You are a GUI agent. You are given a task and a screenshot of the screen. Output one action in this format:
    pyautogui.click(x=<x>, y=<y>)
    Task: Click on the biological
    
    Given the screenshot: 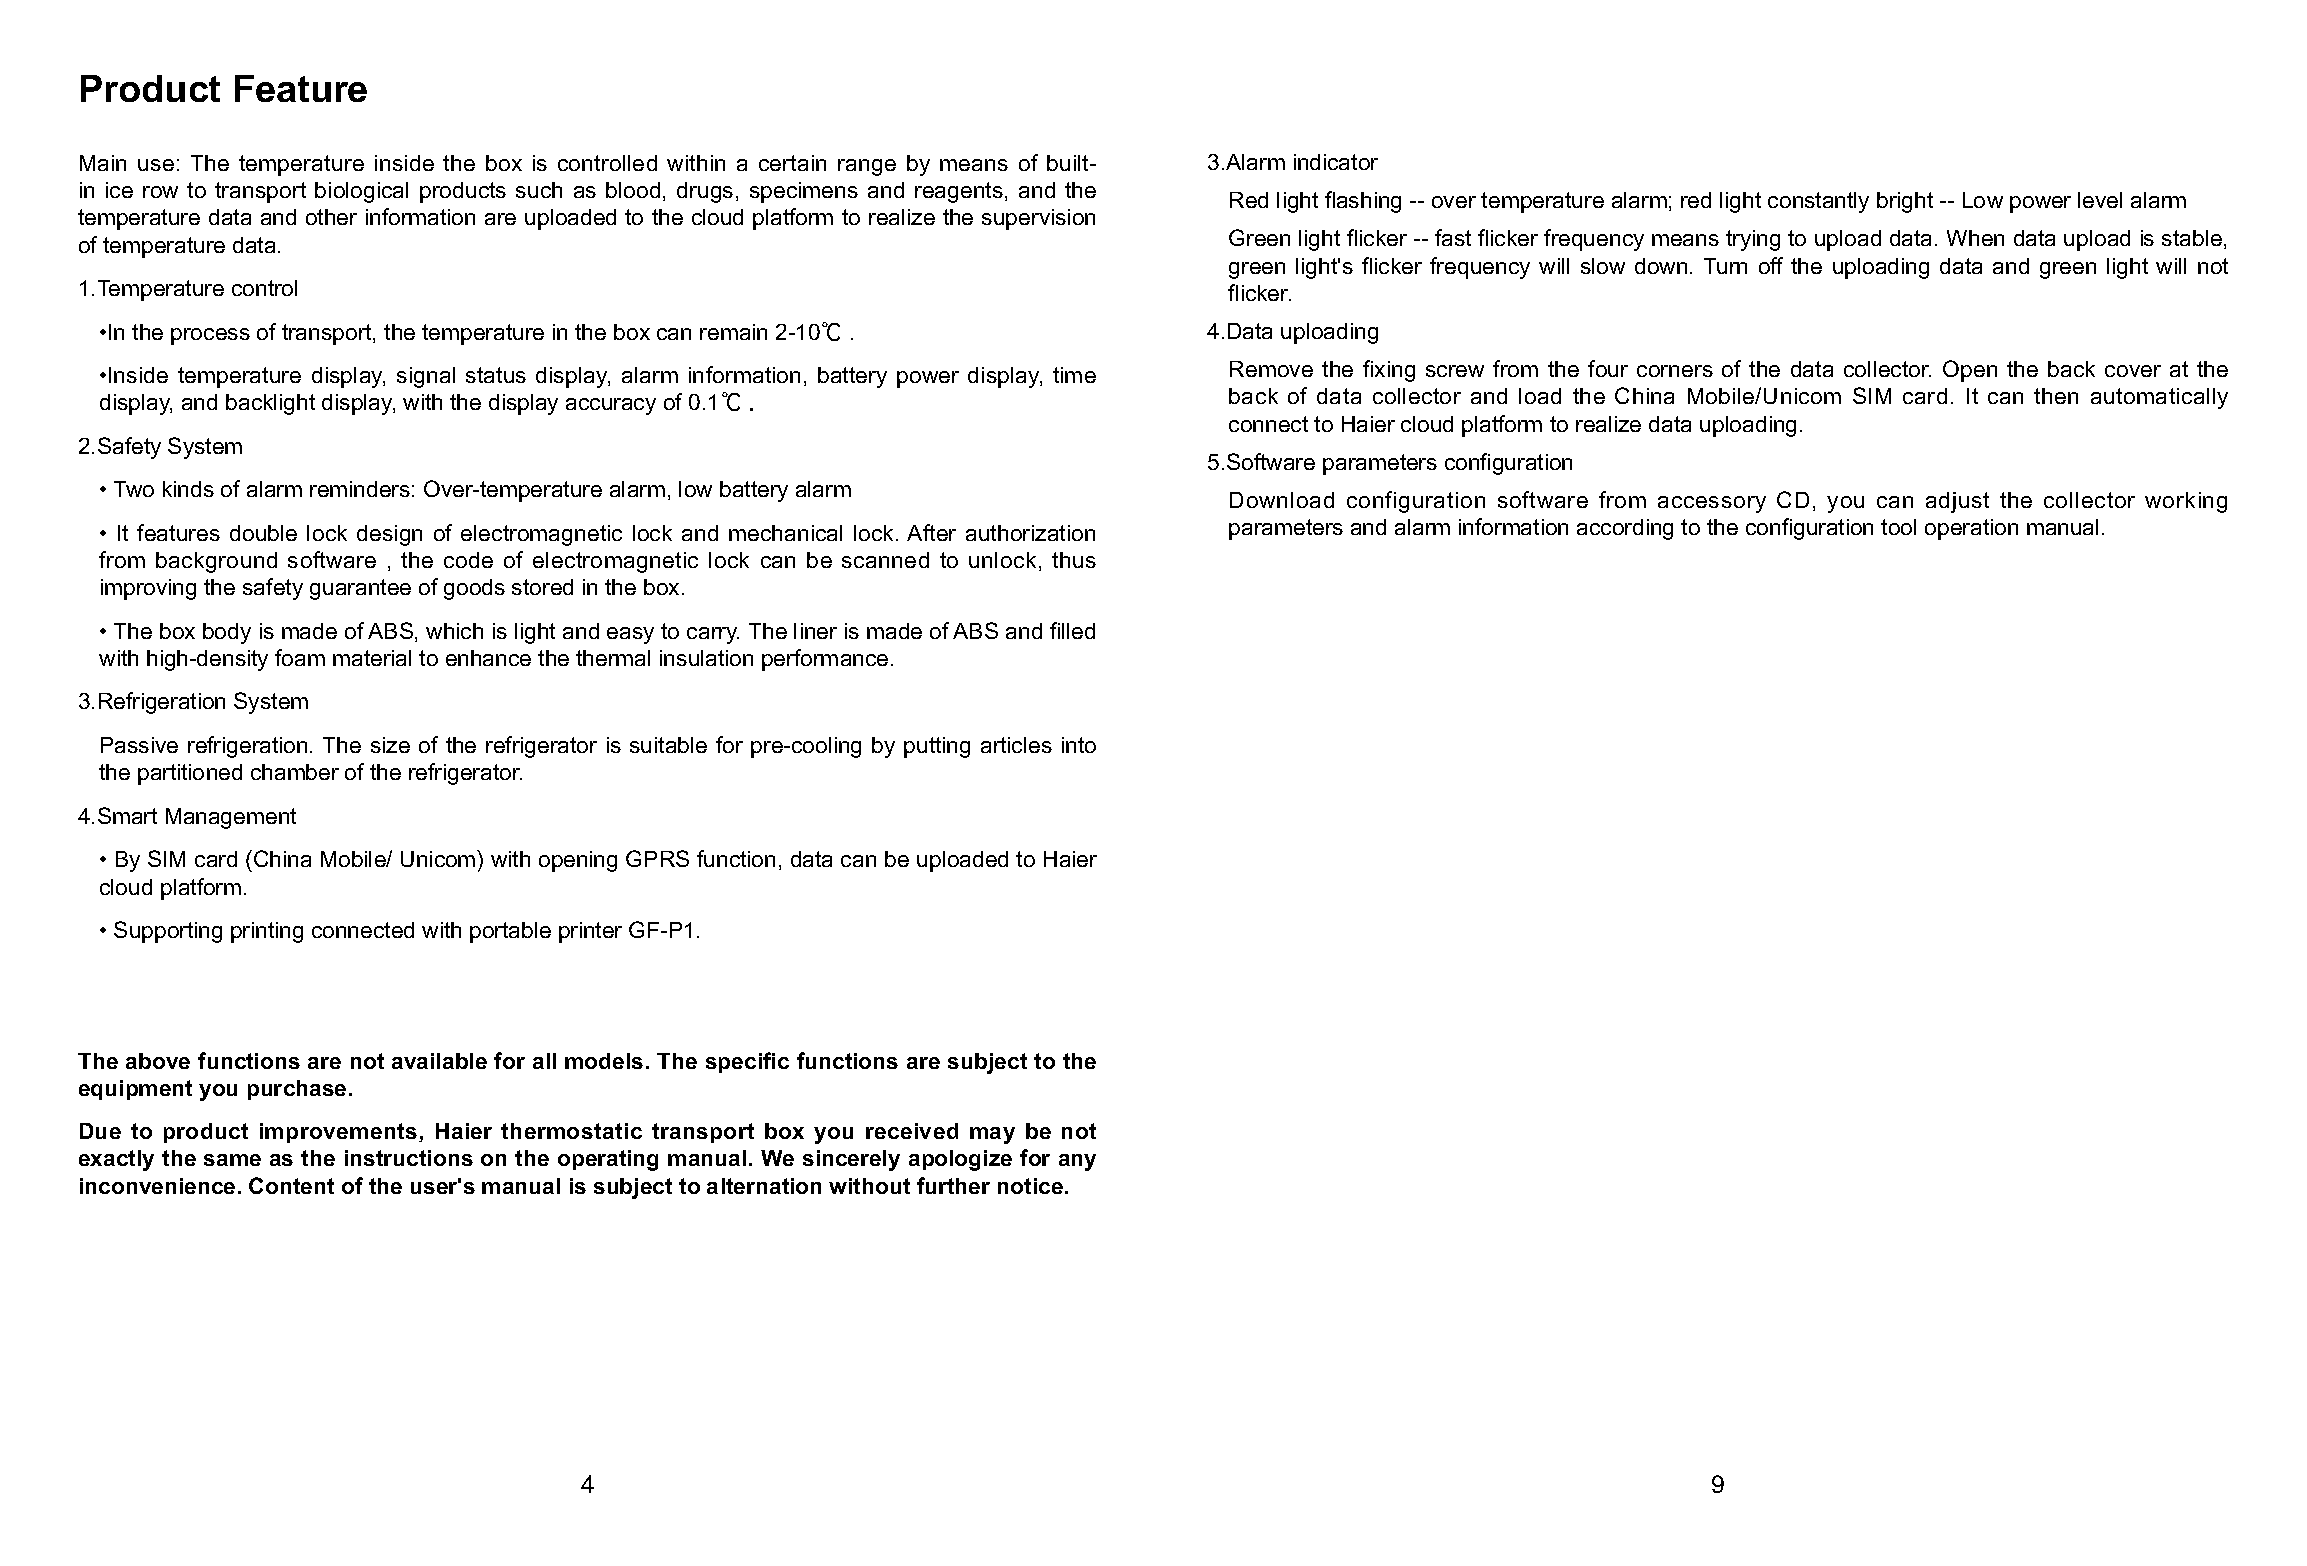 What is the action you would take?
    pyautogui.click(x=361, y=192)
